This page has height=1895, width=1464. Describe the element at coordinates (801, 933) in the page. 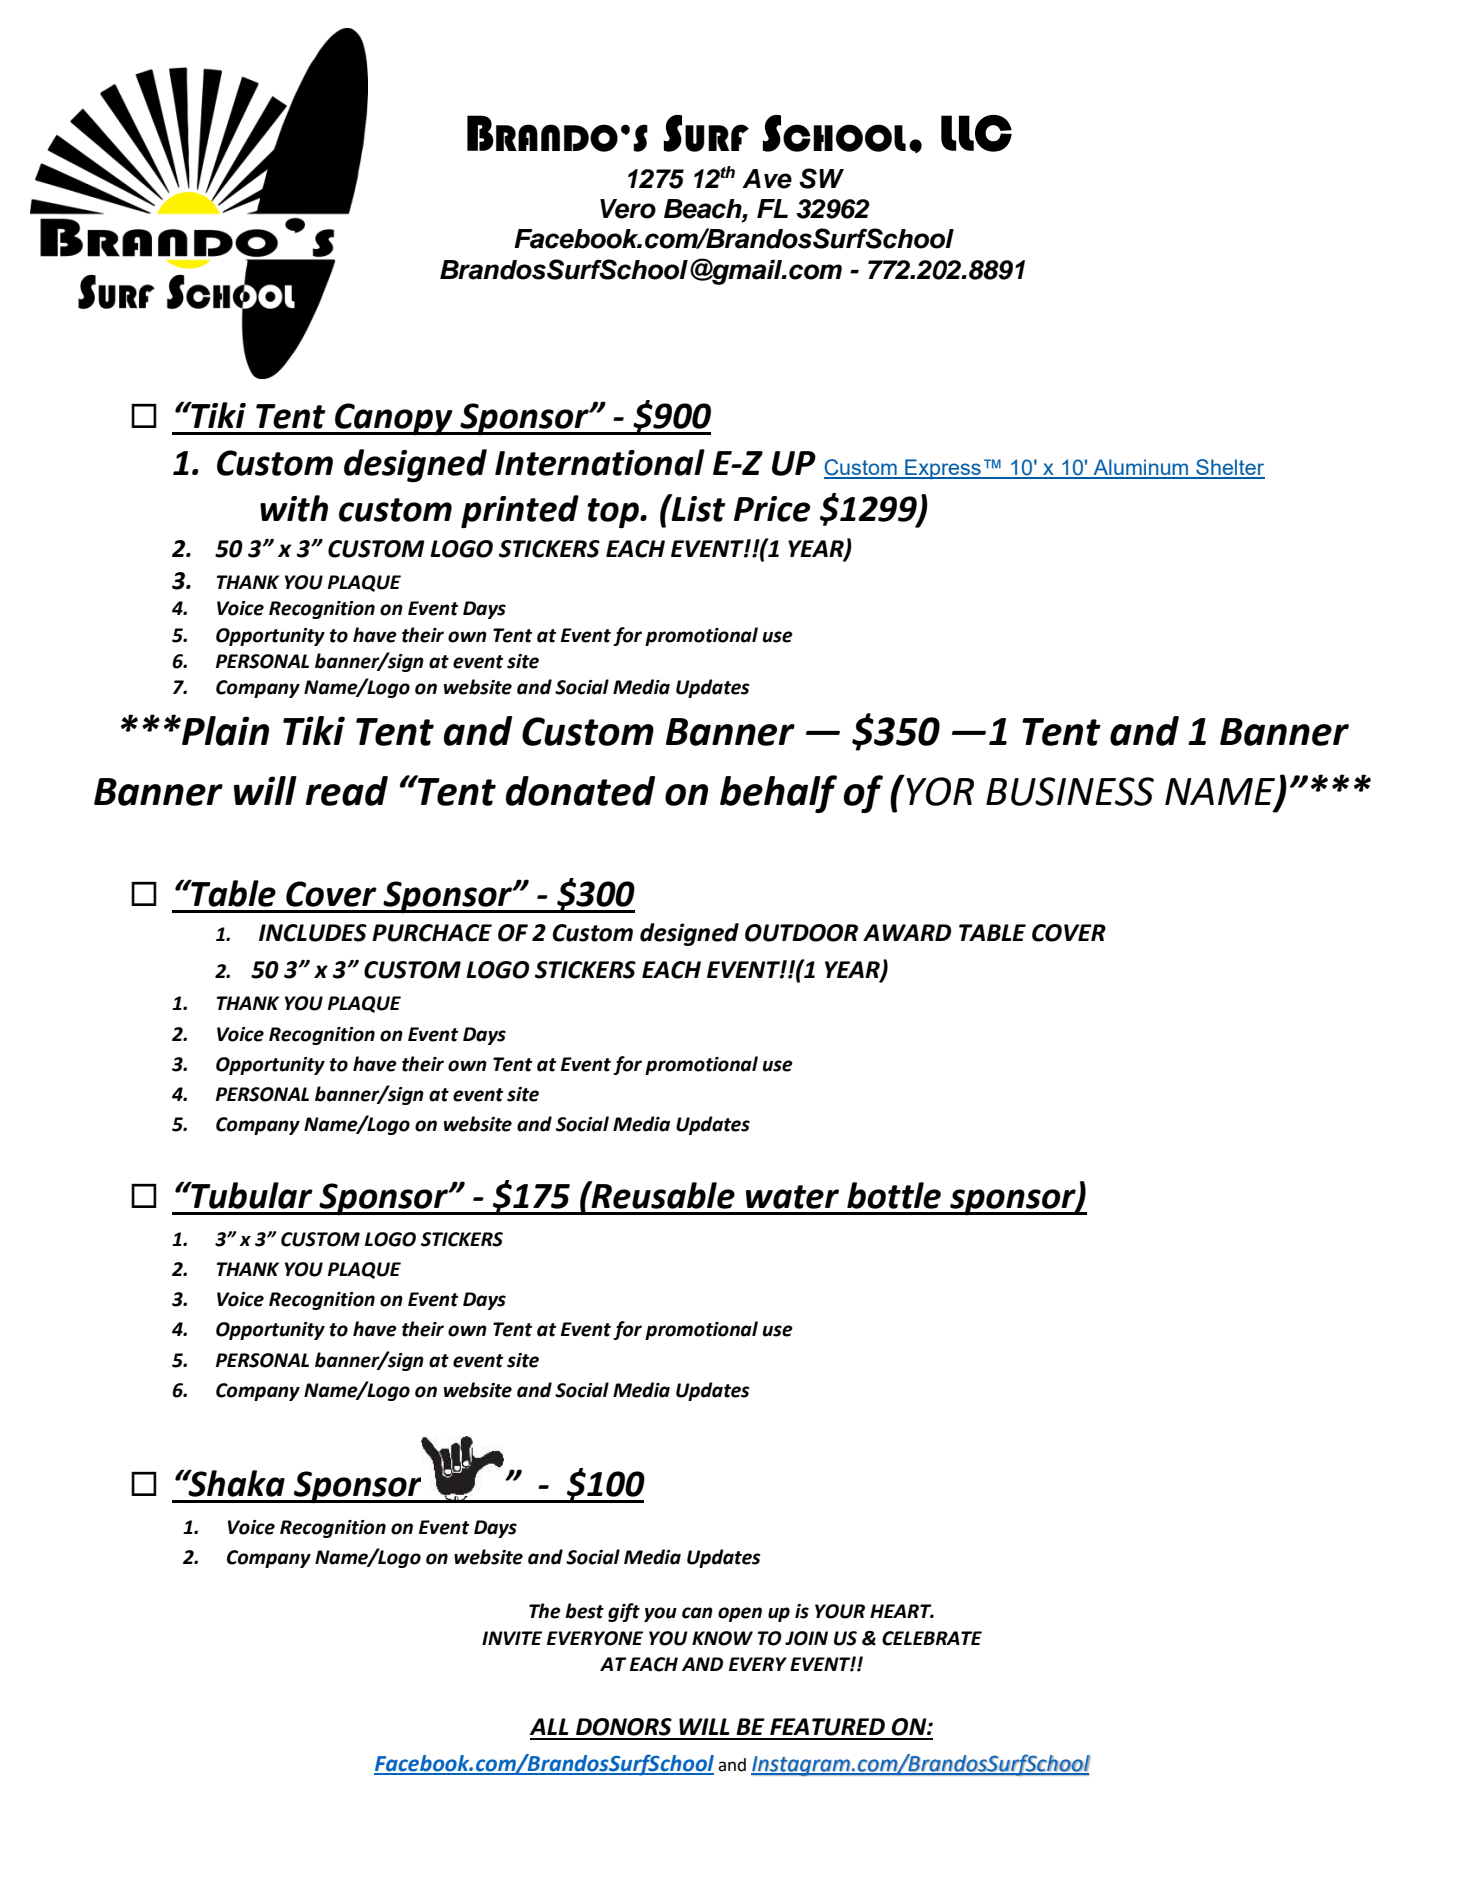

I see `OUTDOOR` at that location.
